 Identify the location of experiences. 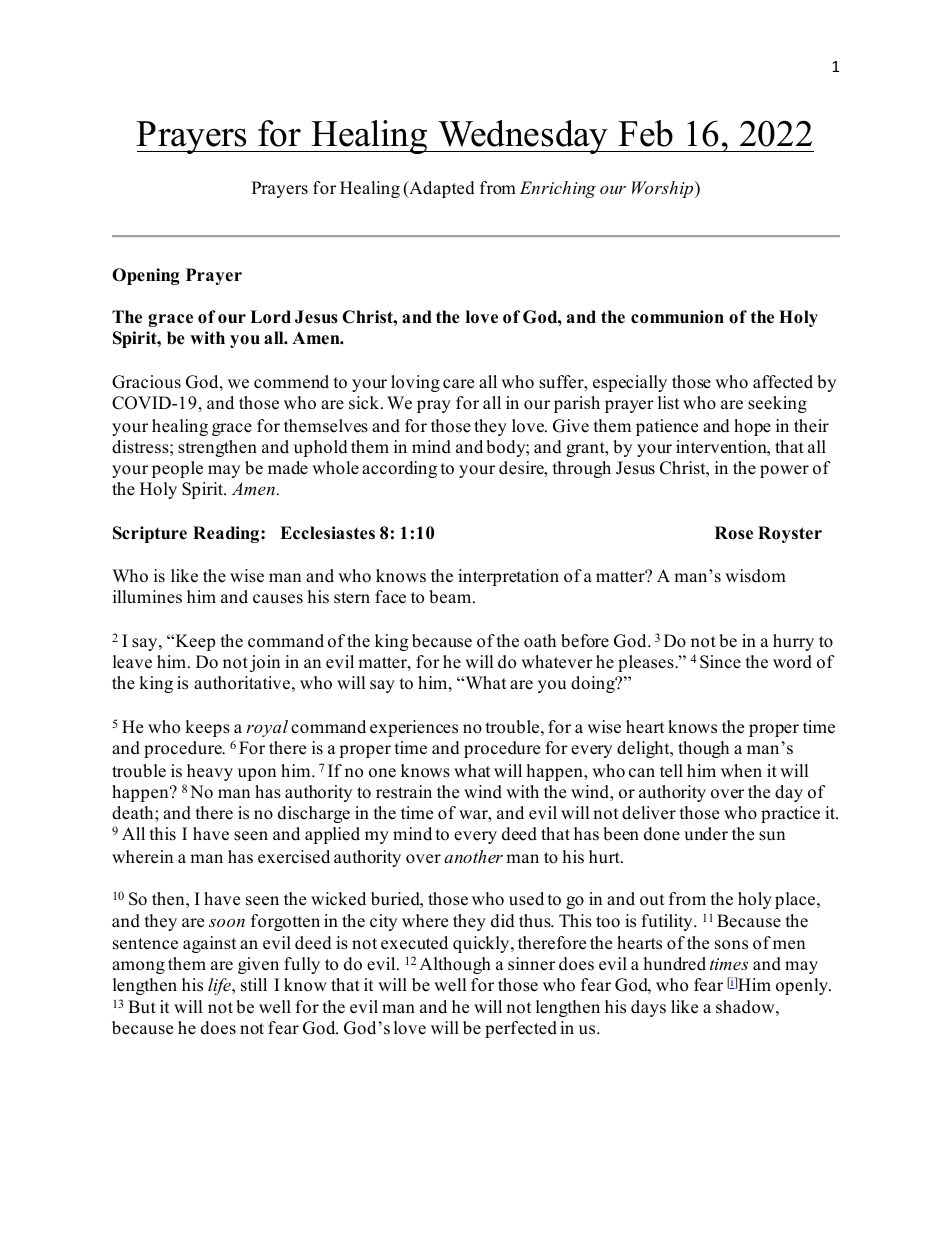
(414, 728).
